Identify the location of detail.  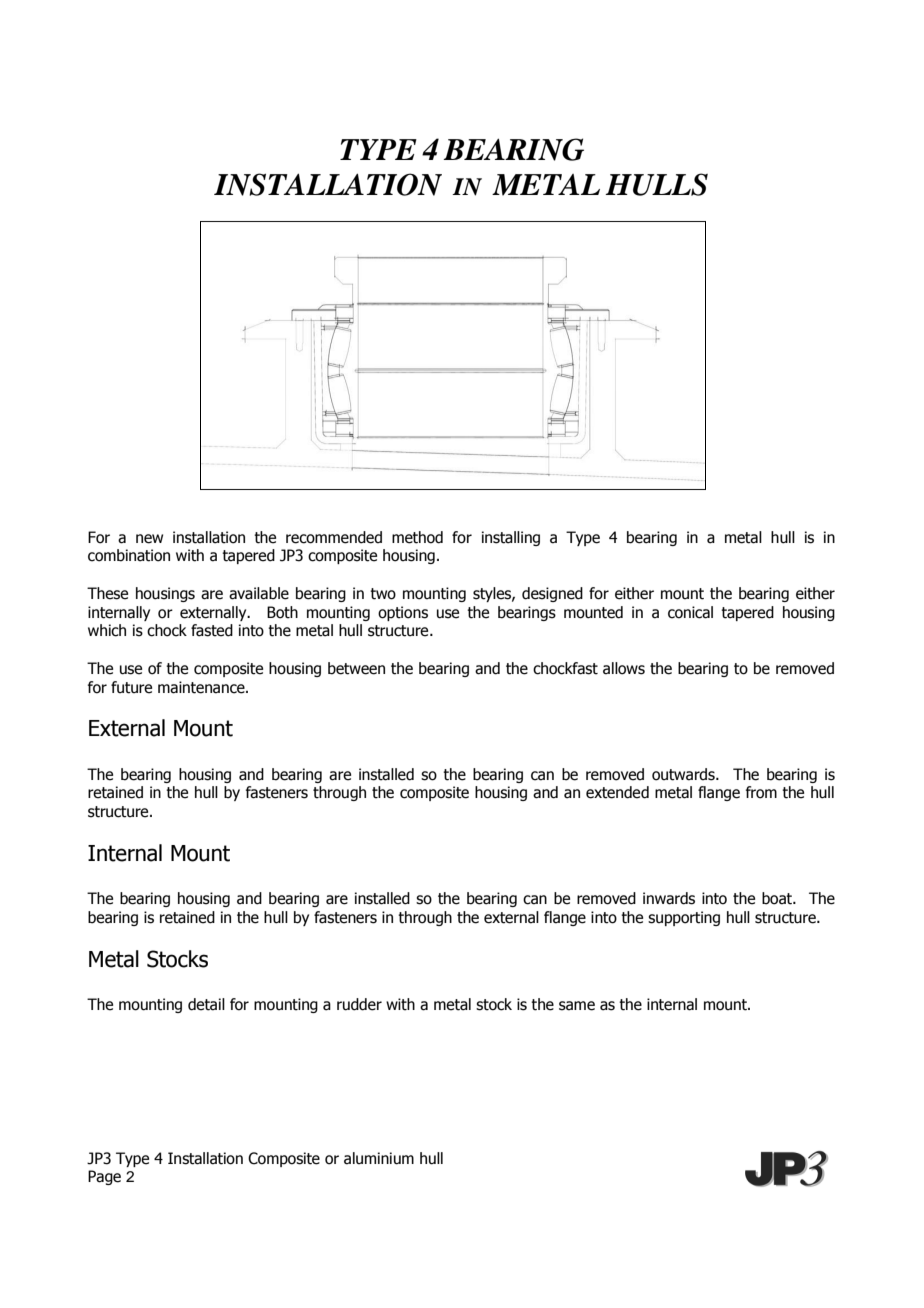
(206, 1004).
